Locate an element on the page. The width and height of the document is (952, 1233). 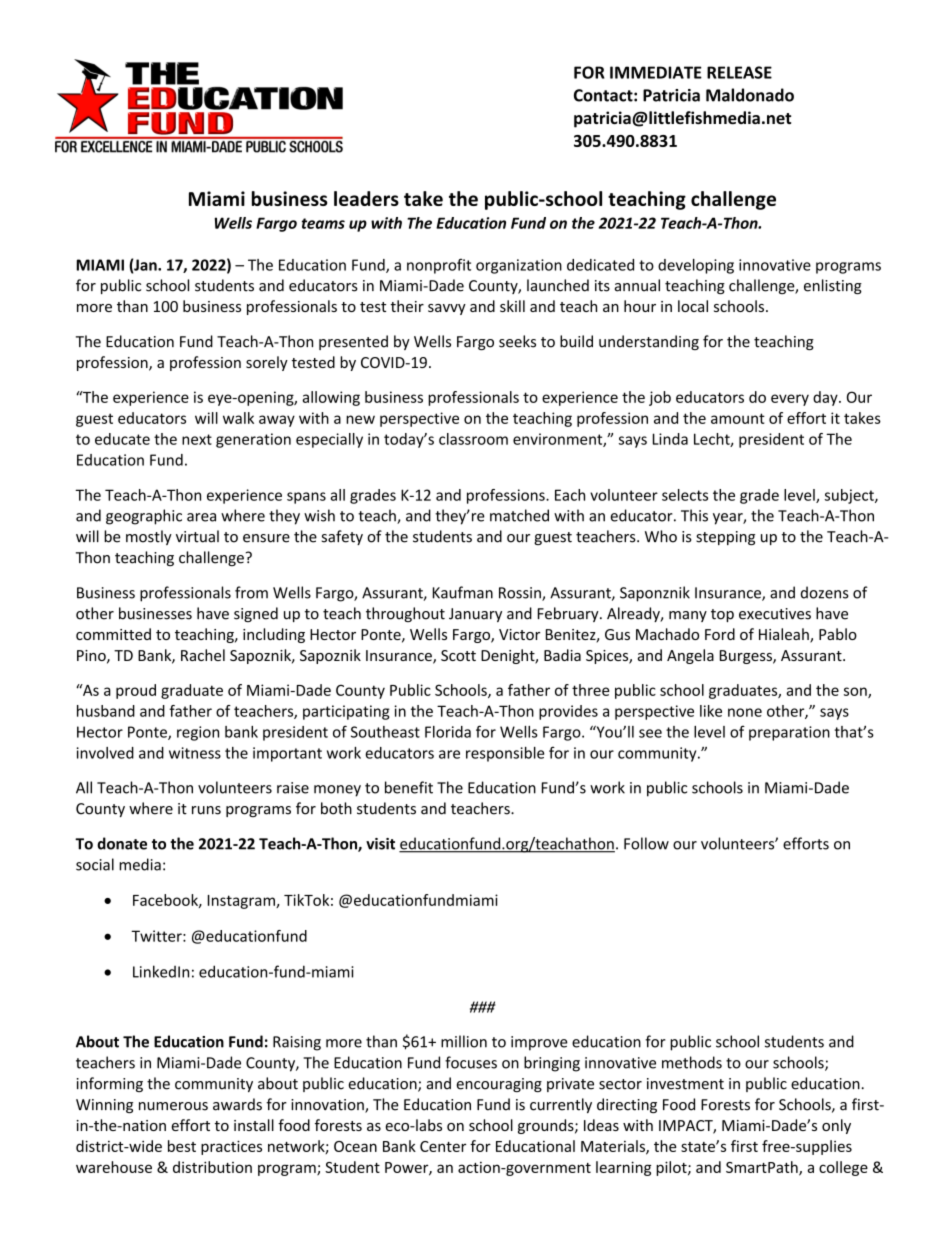
January is located at coordinates (475, 615).
